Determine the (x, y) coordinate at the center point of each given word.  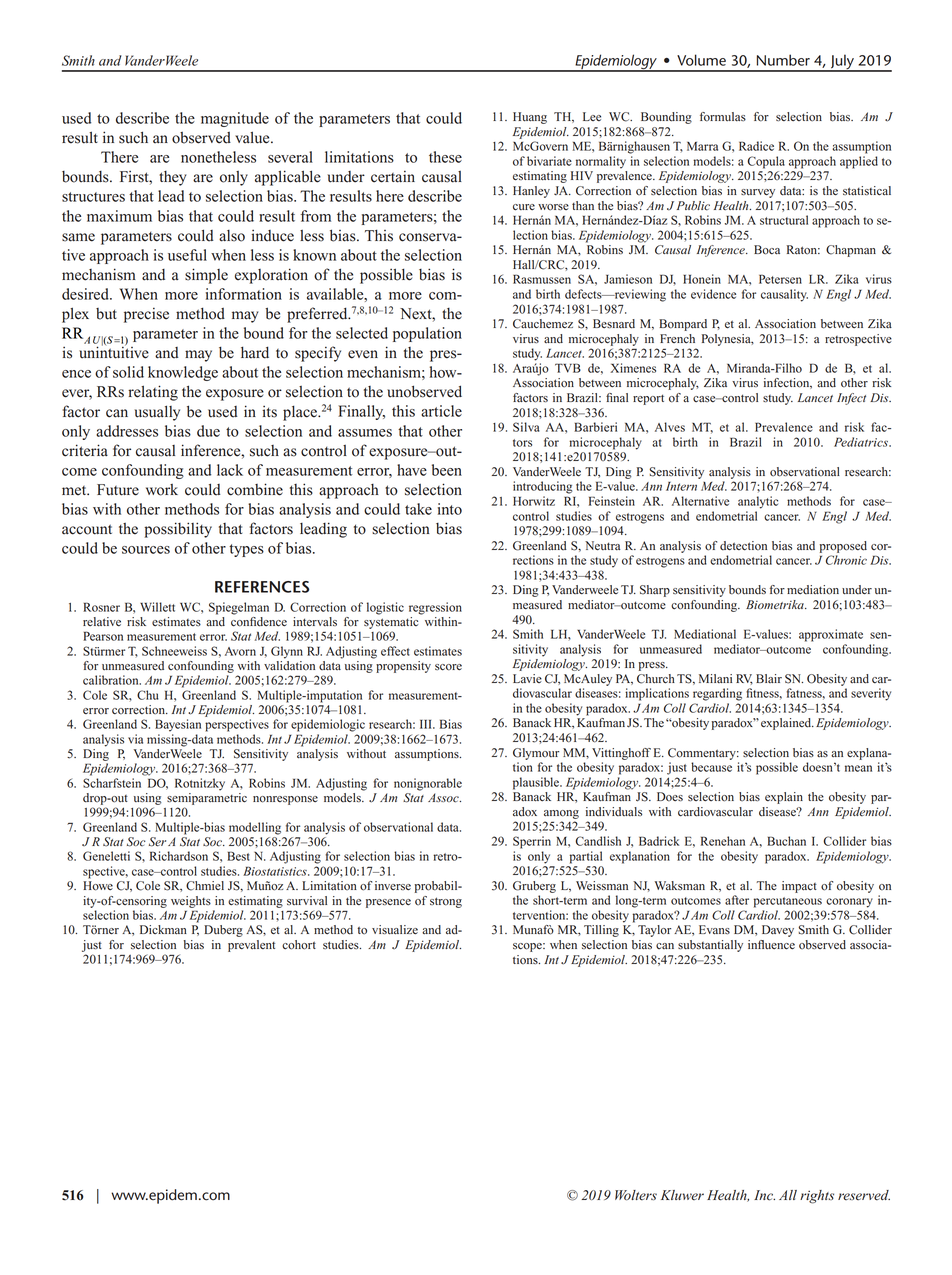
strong (446, 902)
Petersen (780, 279)
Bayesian (178, 725)
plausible (537, 783)
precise (146, 315)
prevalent (251, 946)
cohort (299, 945)
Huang (530, 118)
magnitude (235, 119)
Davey (778, 931)
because (711, 767)
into (450, 509)
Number (783, 60)
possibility (178, 530)
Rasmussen (542, 279)
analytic (758, 502)
